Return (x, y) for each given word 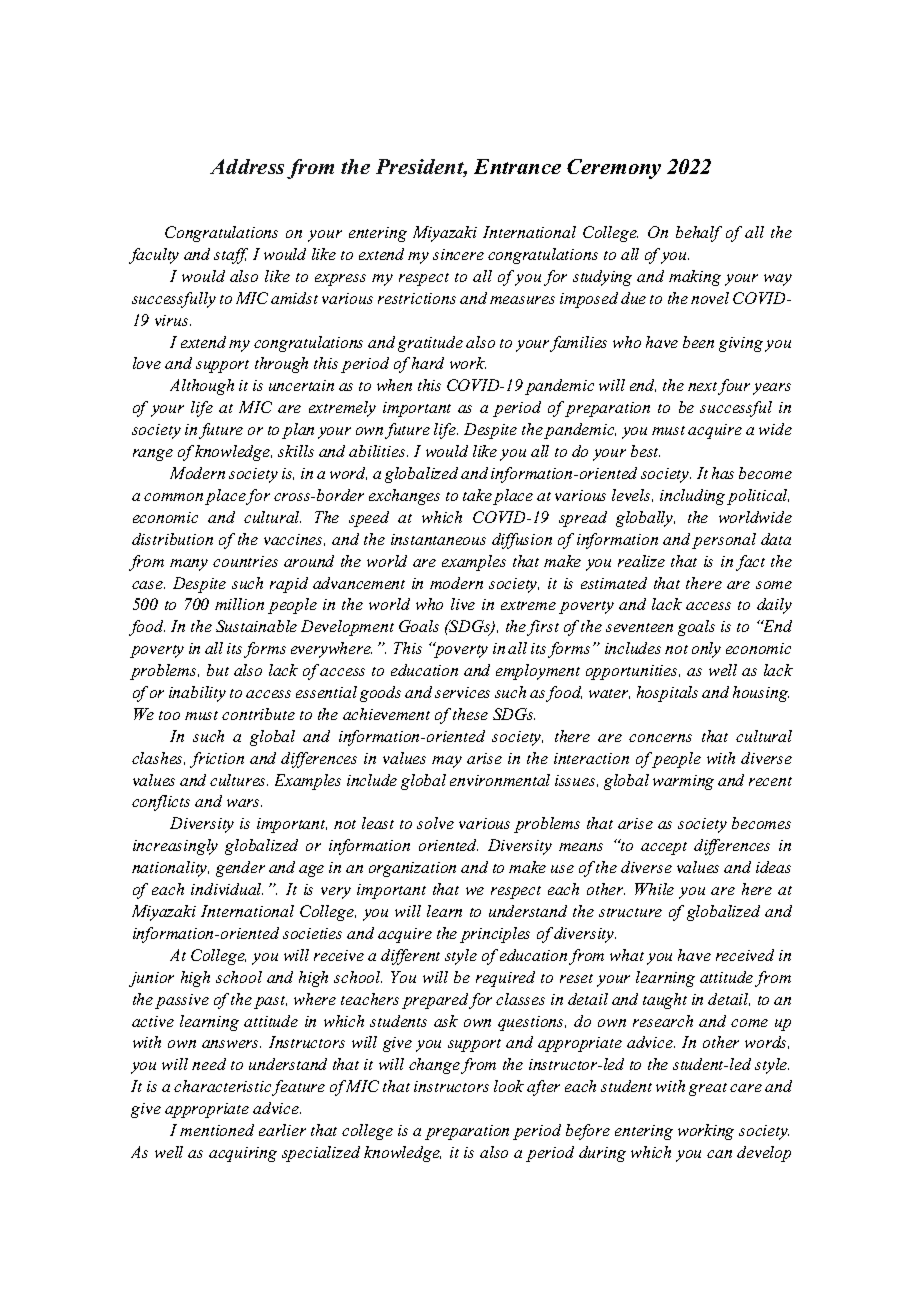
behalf (699, 234)
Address (247, 166)
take (477, 495)
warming (683, 782)
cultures (239, 780)
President (421, 168)
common (173, 497)
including (692, 497)
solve (435, 823)
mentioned (217, 1130)
